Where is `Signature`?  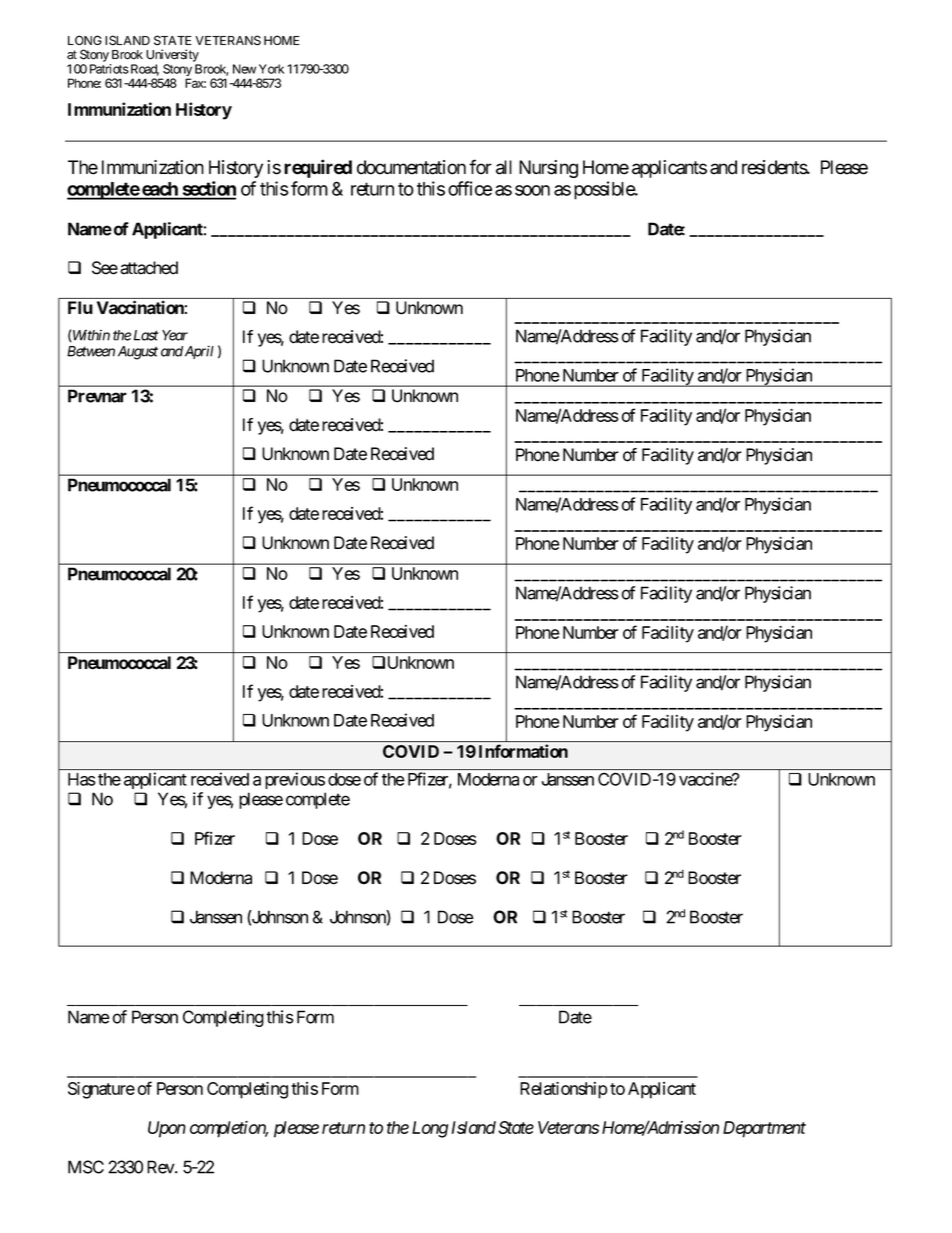
Signature is located at coordinates (101, 1090).
